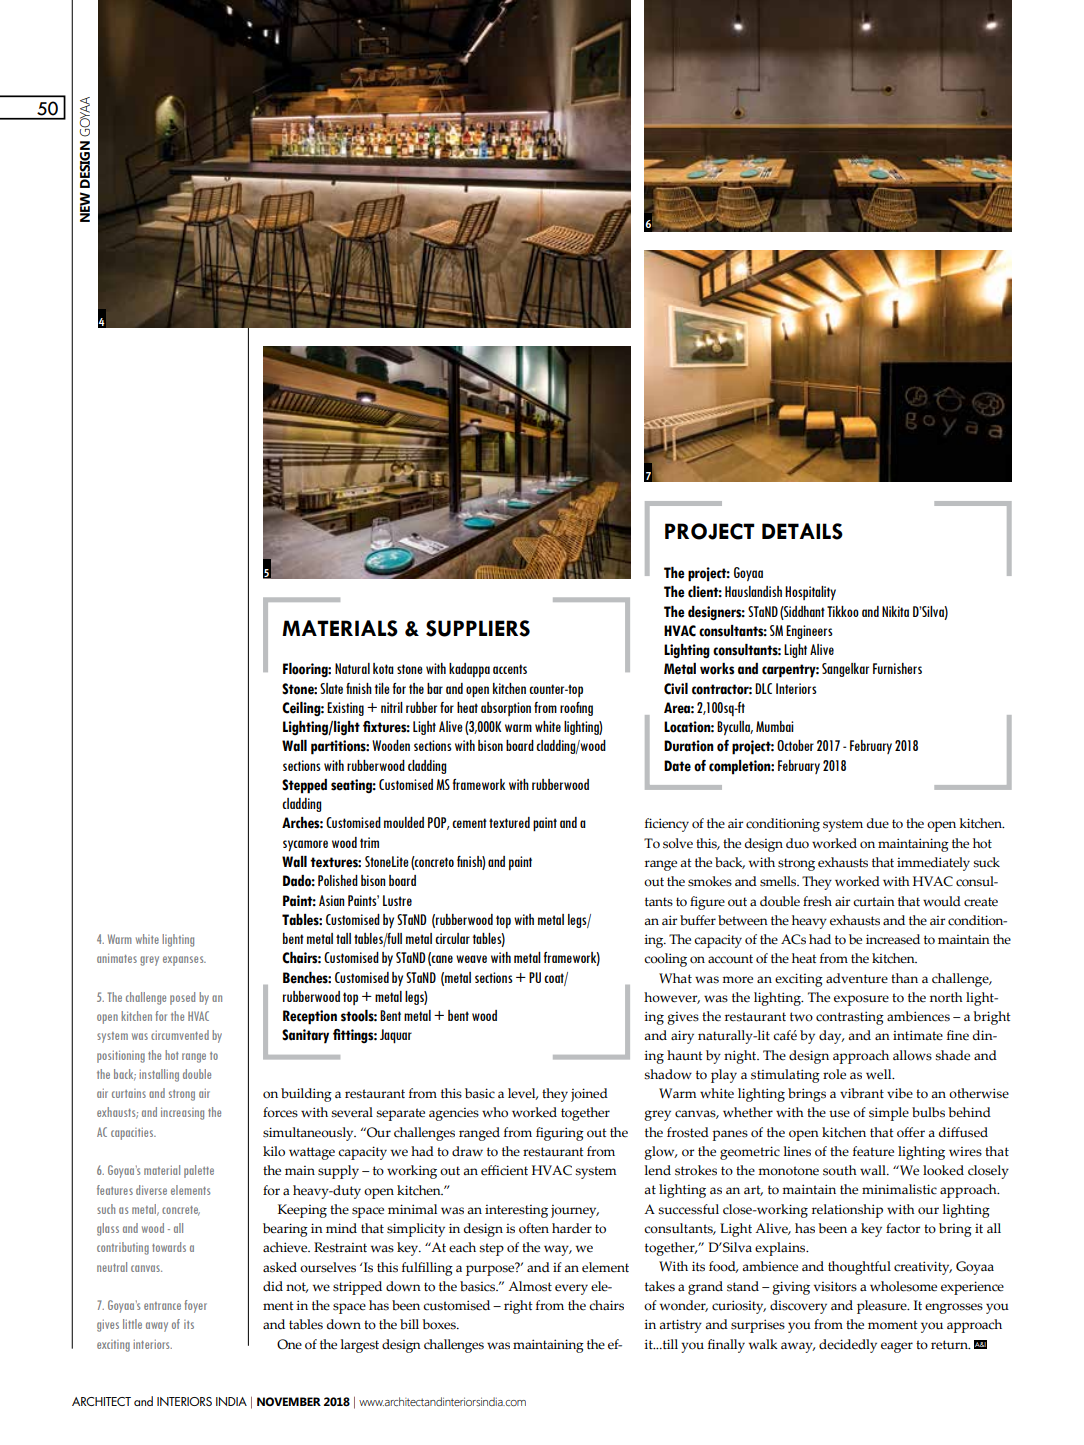 Image resolution: width=1084 pixels, height=1445 pixels. Describe the element at coordinates (184, 961) in the document. I see `expanses` at that location.
